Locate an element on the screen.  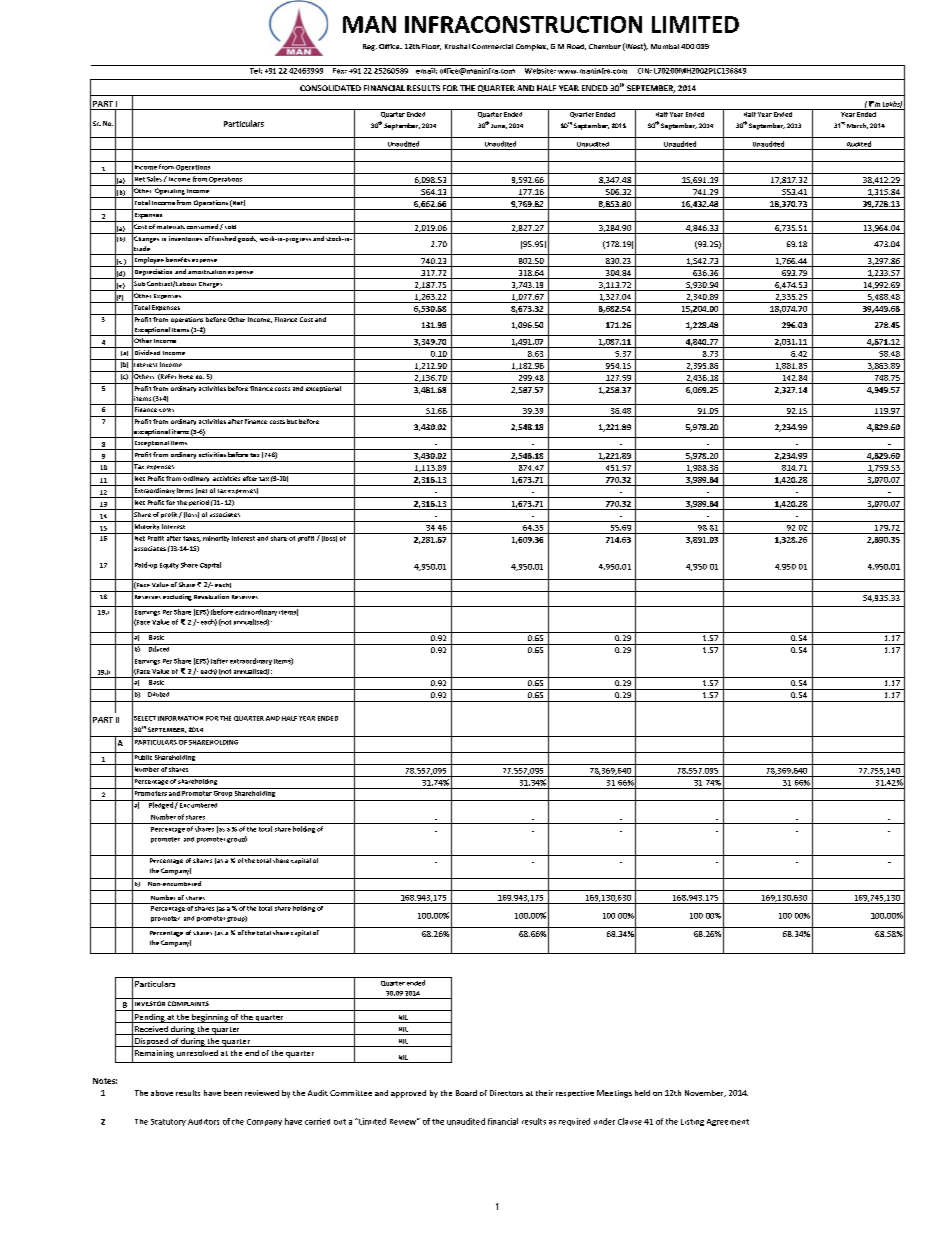
March is located at coordinates (857, 126).
